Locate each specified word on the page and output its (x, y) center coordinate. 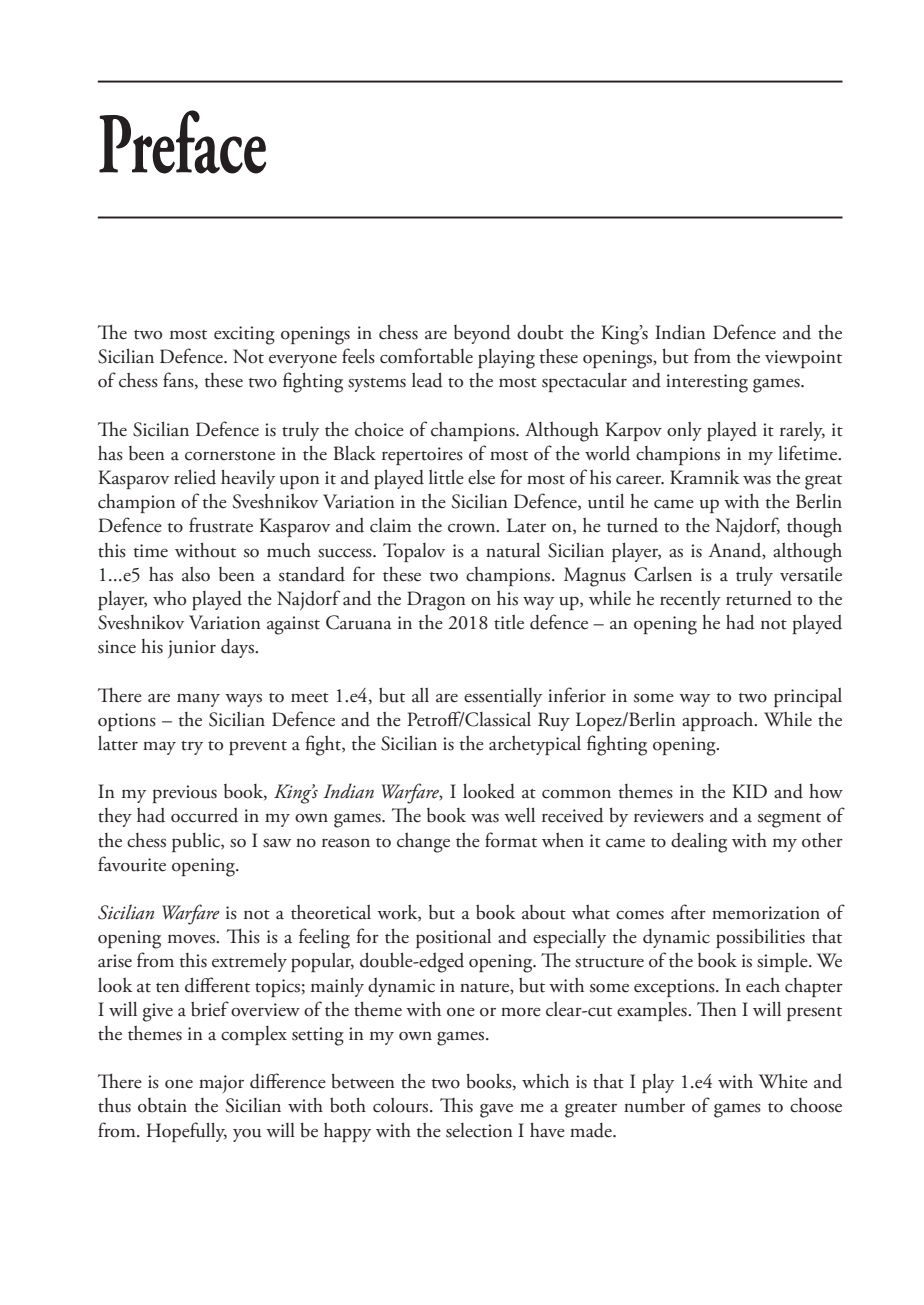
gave (496, 1111)
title (509, 622)
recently (690, 600)
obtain (162, 1105)
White (783, 1081)
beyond (482, 334)
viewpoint (803, 359)
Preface (182, 142)
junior (192, 649)
